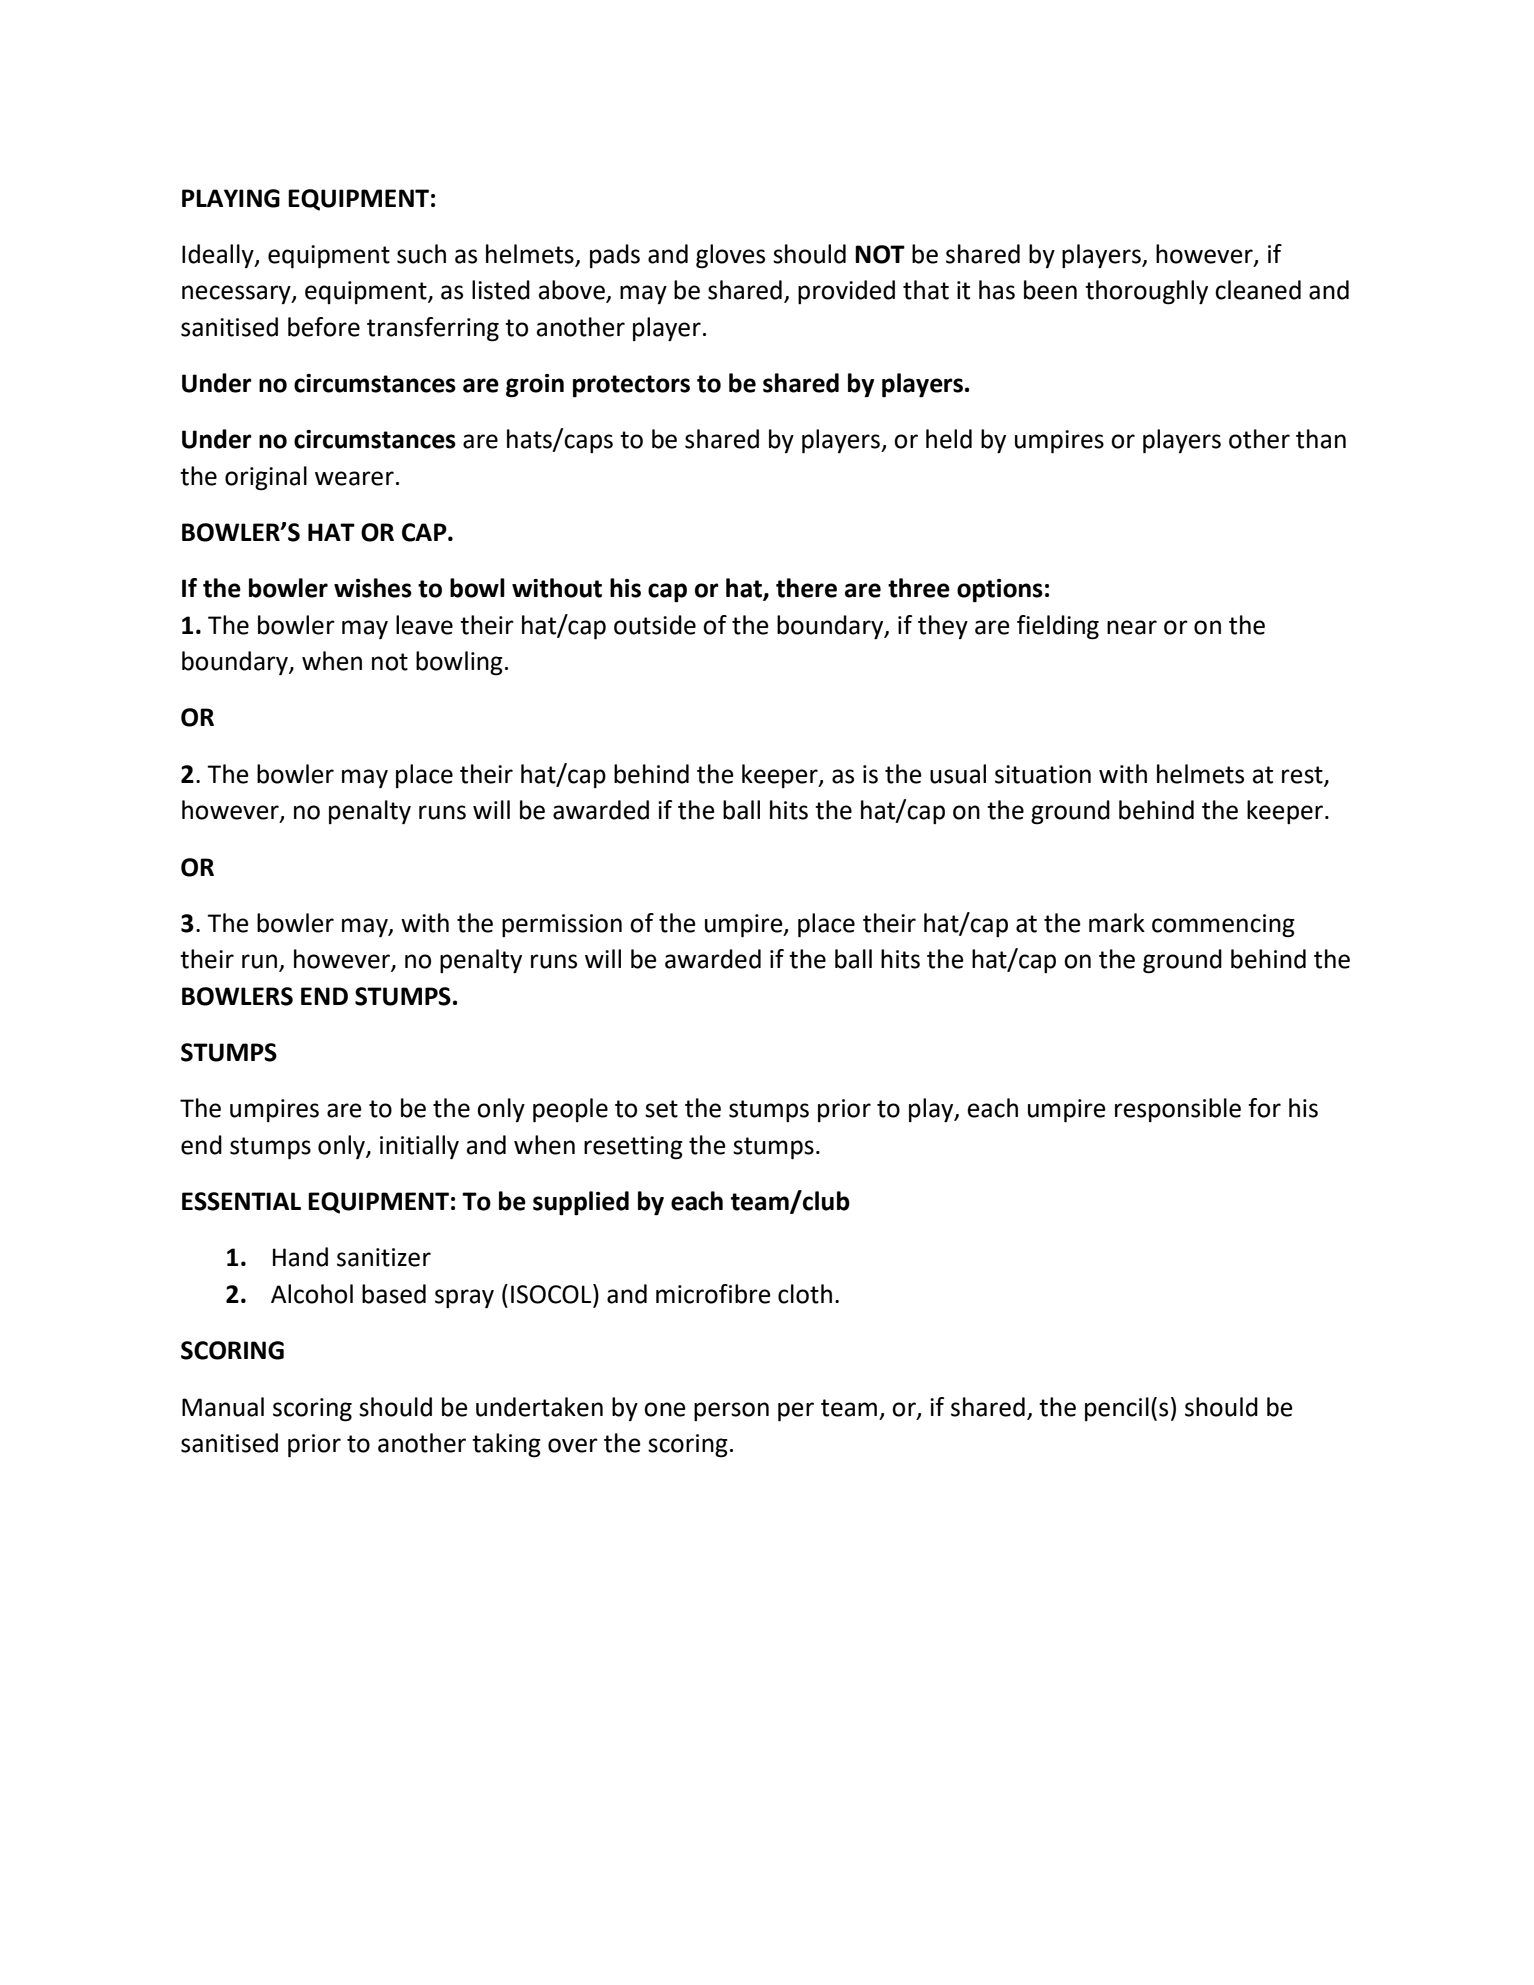  What do you see at coordinates (1132, 627) in the document?
I see `near` at bounding box center [1132, 627].
